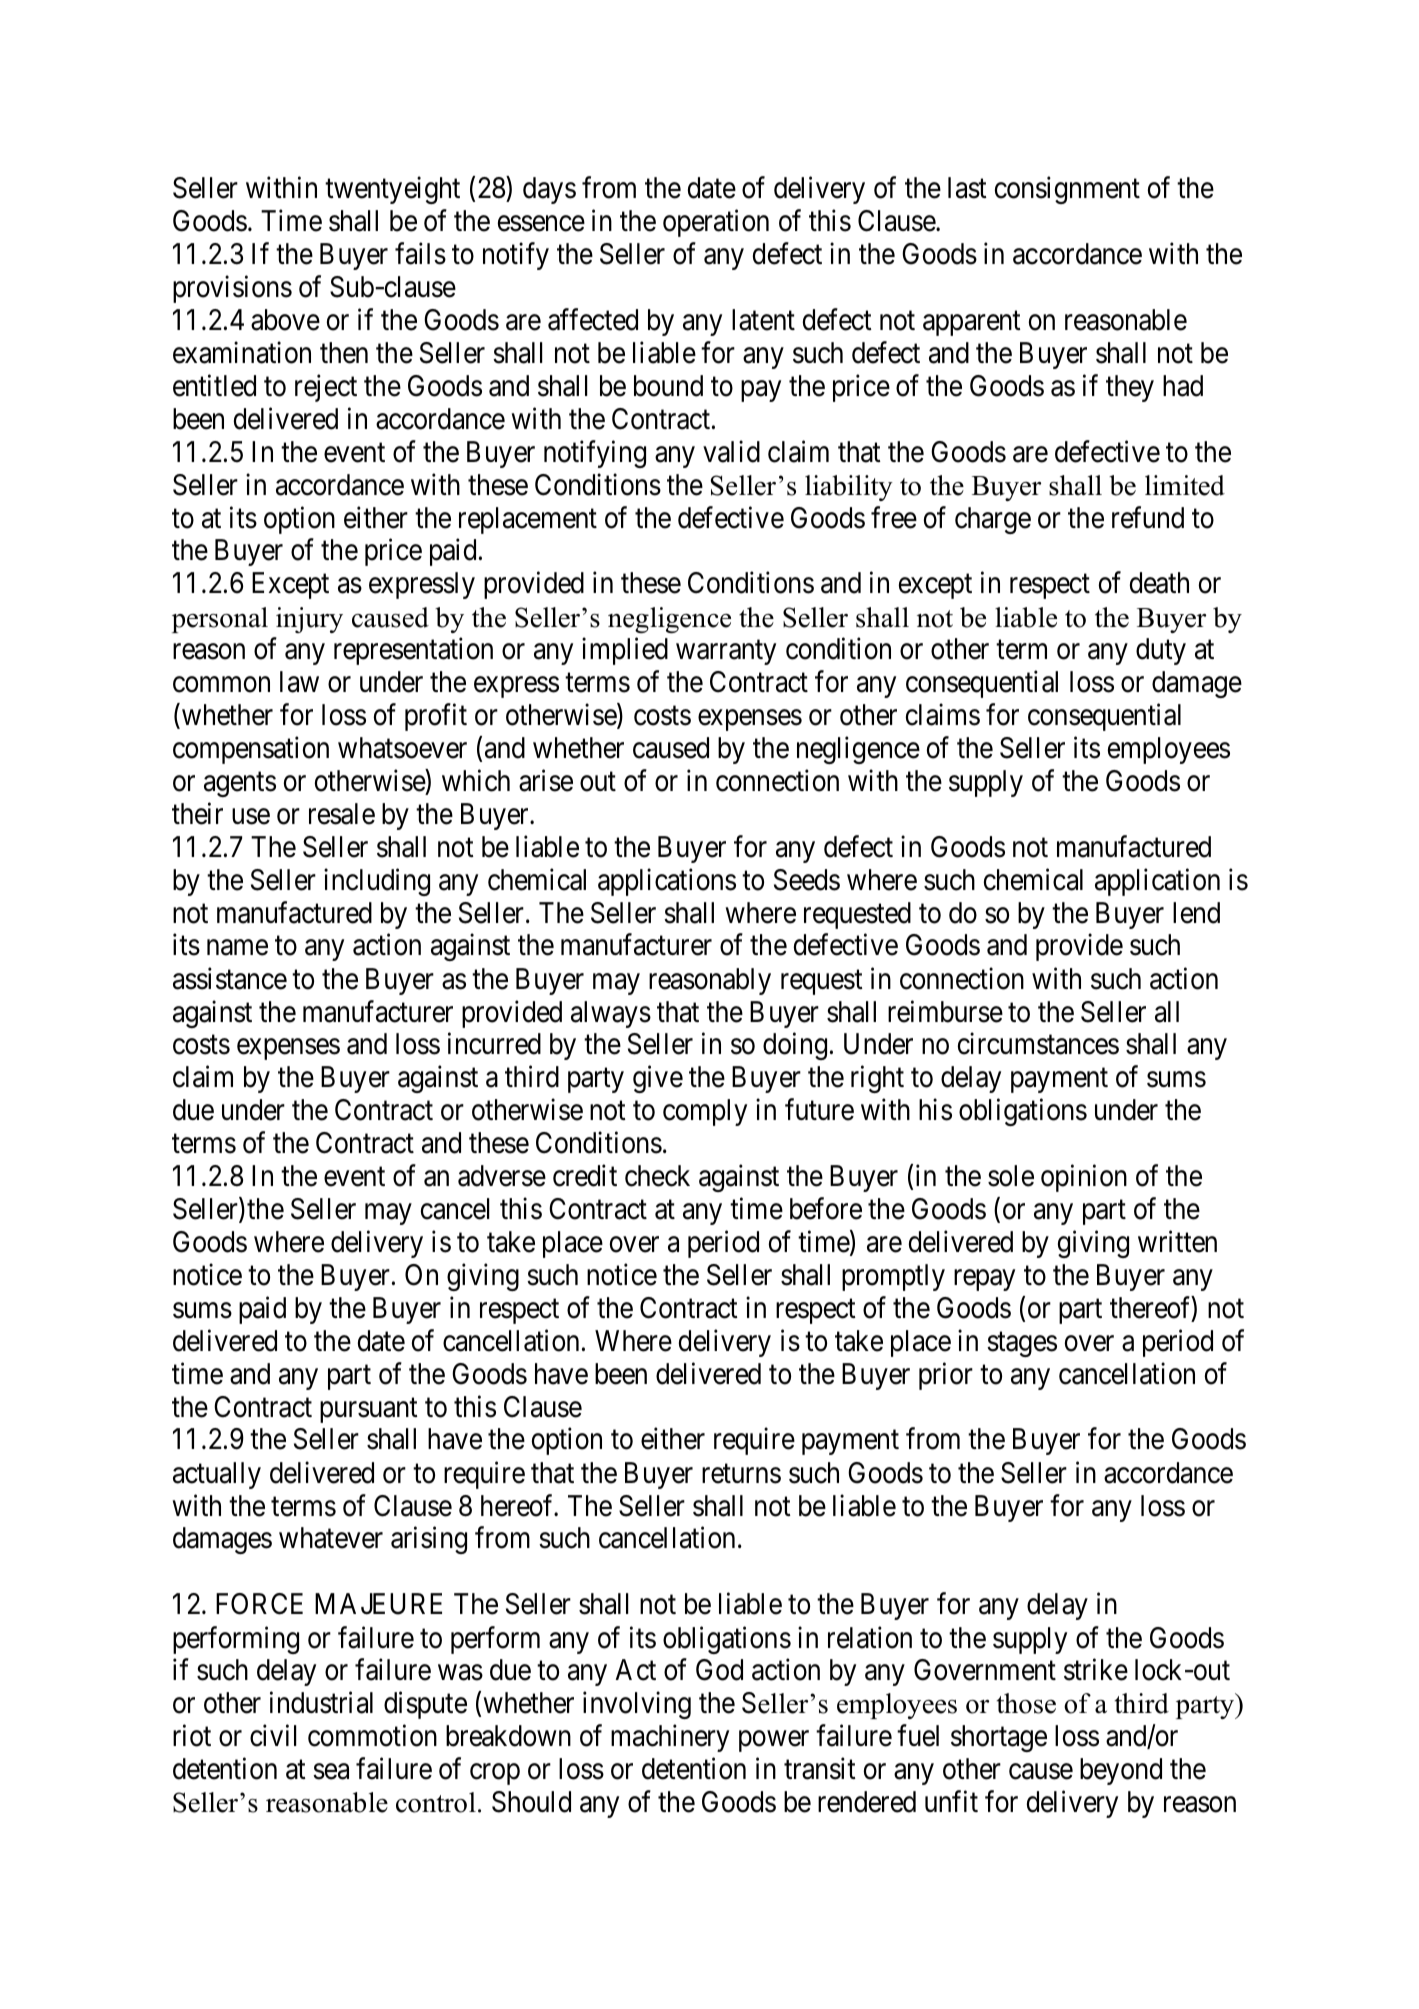  What do you see at coordinates (611, 1014) in the screenshot?
I see `always` at bounding box center [611, 1014].
